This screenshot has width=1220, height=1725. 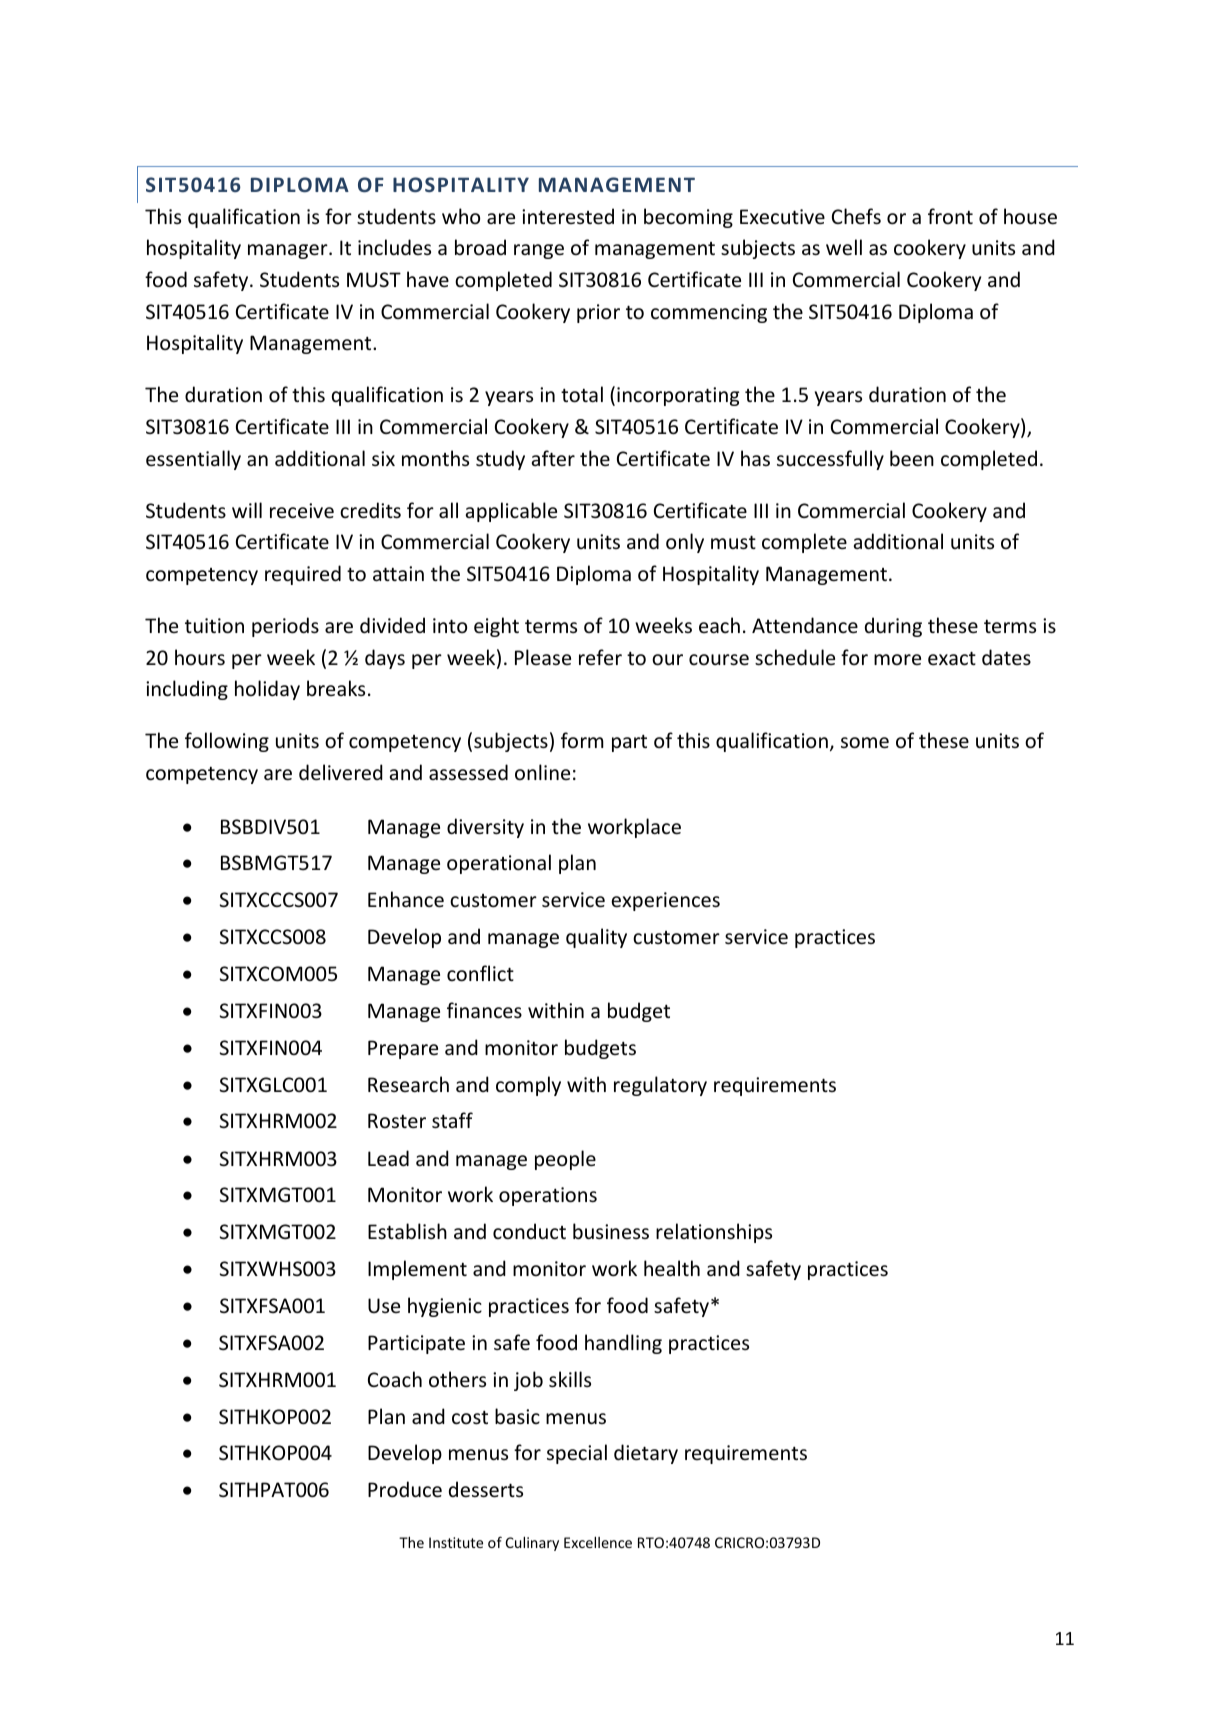 What do you see at coordinates (267, 690) in the screenshot?
I see `holiday` at bounding box center [267, 690].
